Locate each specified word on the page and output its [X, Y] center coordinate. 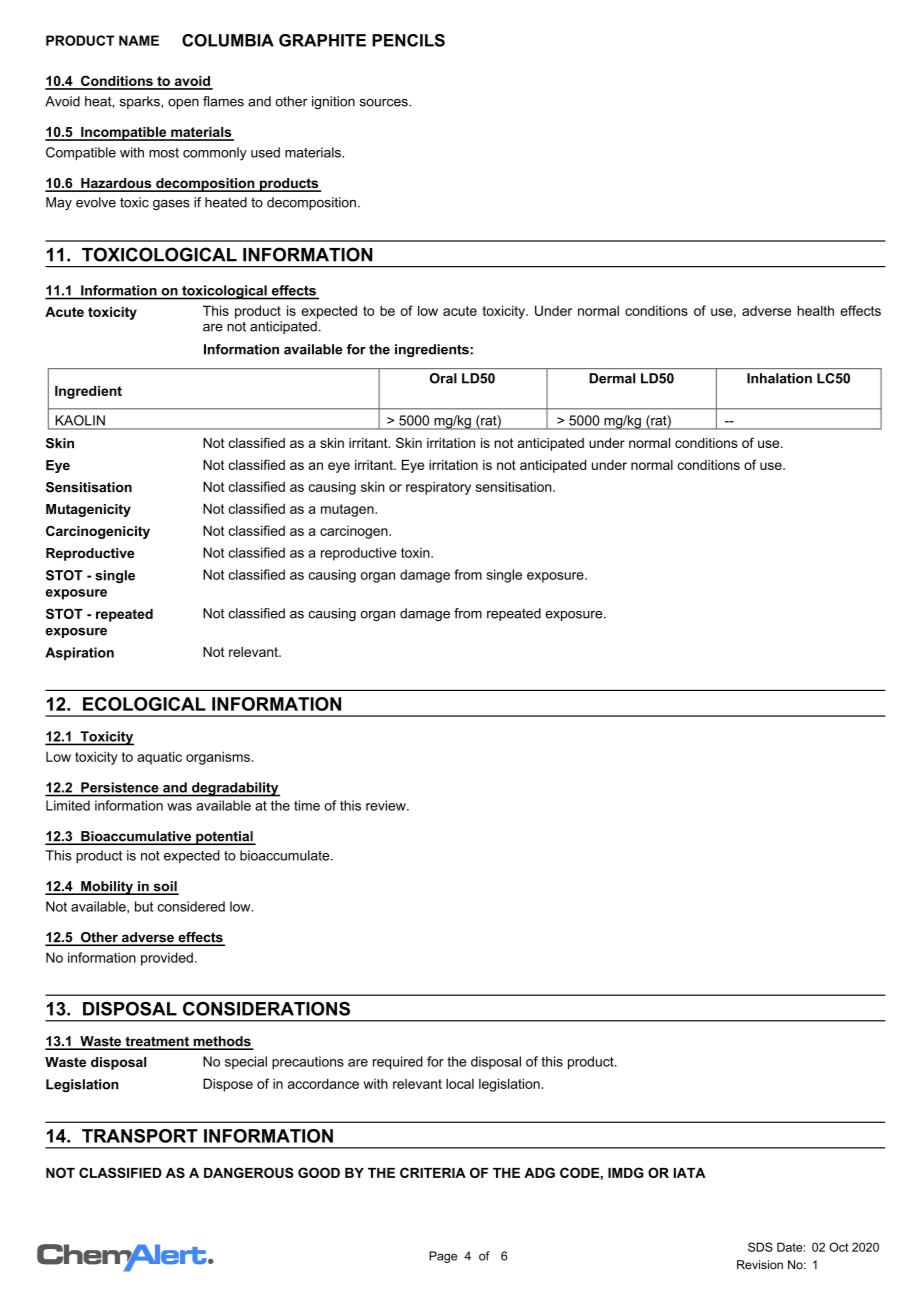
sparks [141, 102]
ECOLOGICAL [144, 704]
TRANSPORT [140, 1136]
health [815, 310]
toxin [416, 552]
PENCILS [408, 40]
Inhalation [779, 378]
